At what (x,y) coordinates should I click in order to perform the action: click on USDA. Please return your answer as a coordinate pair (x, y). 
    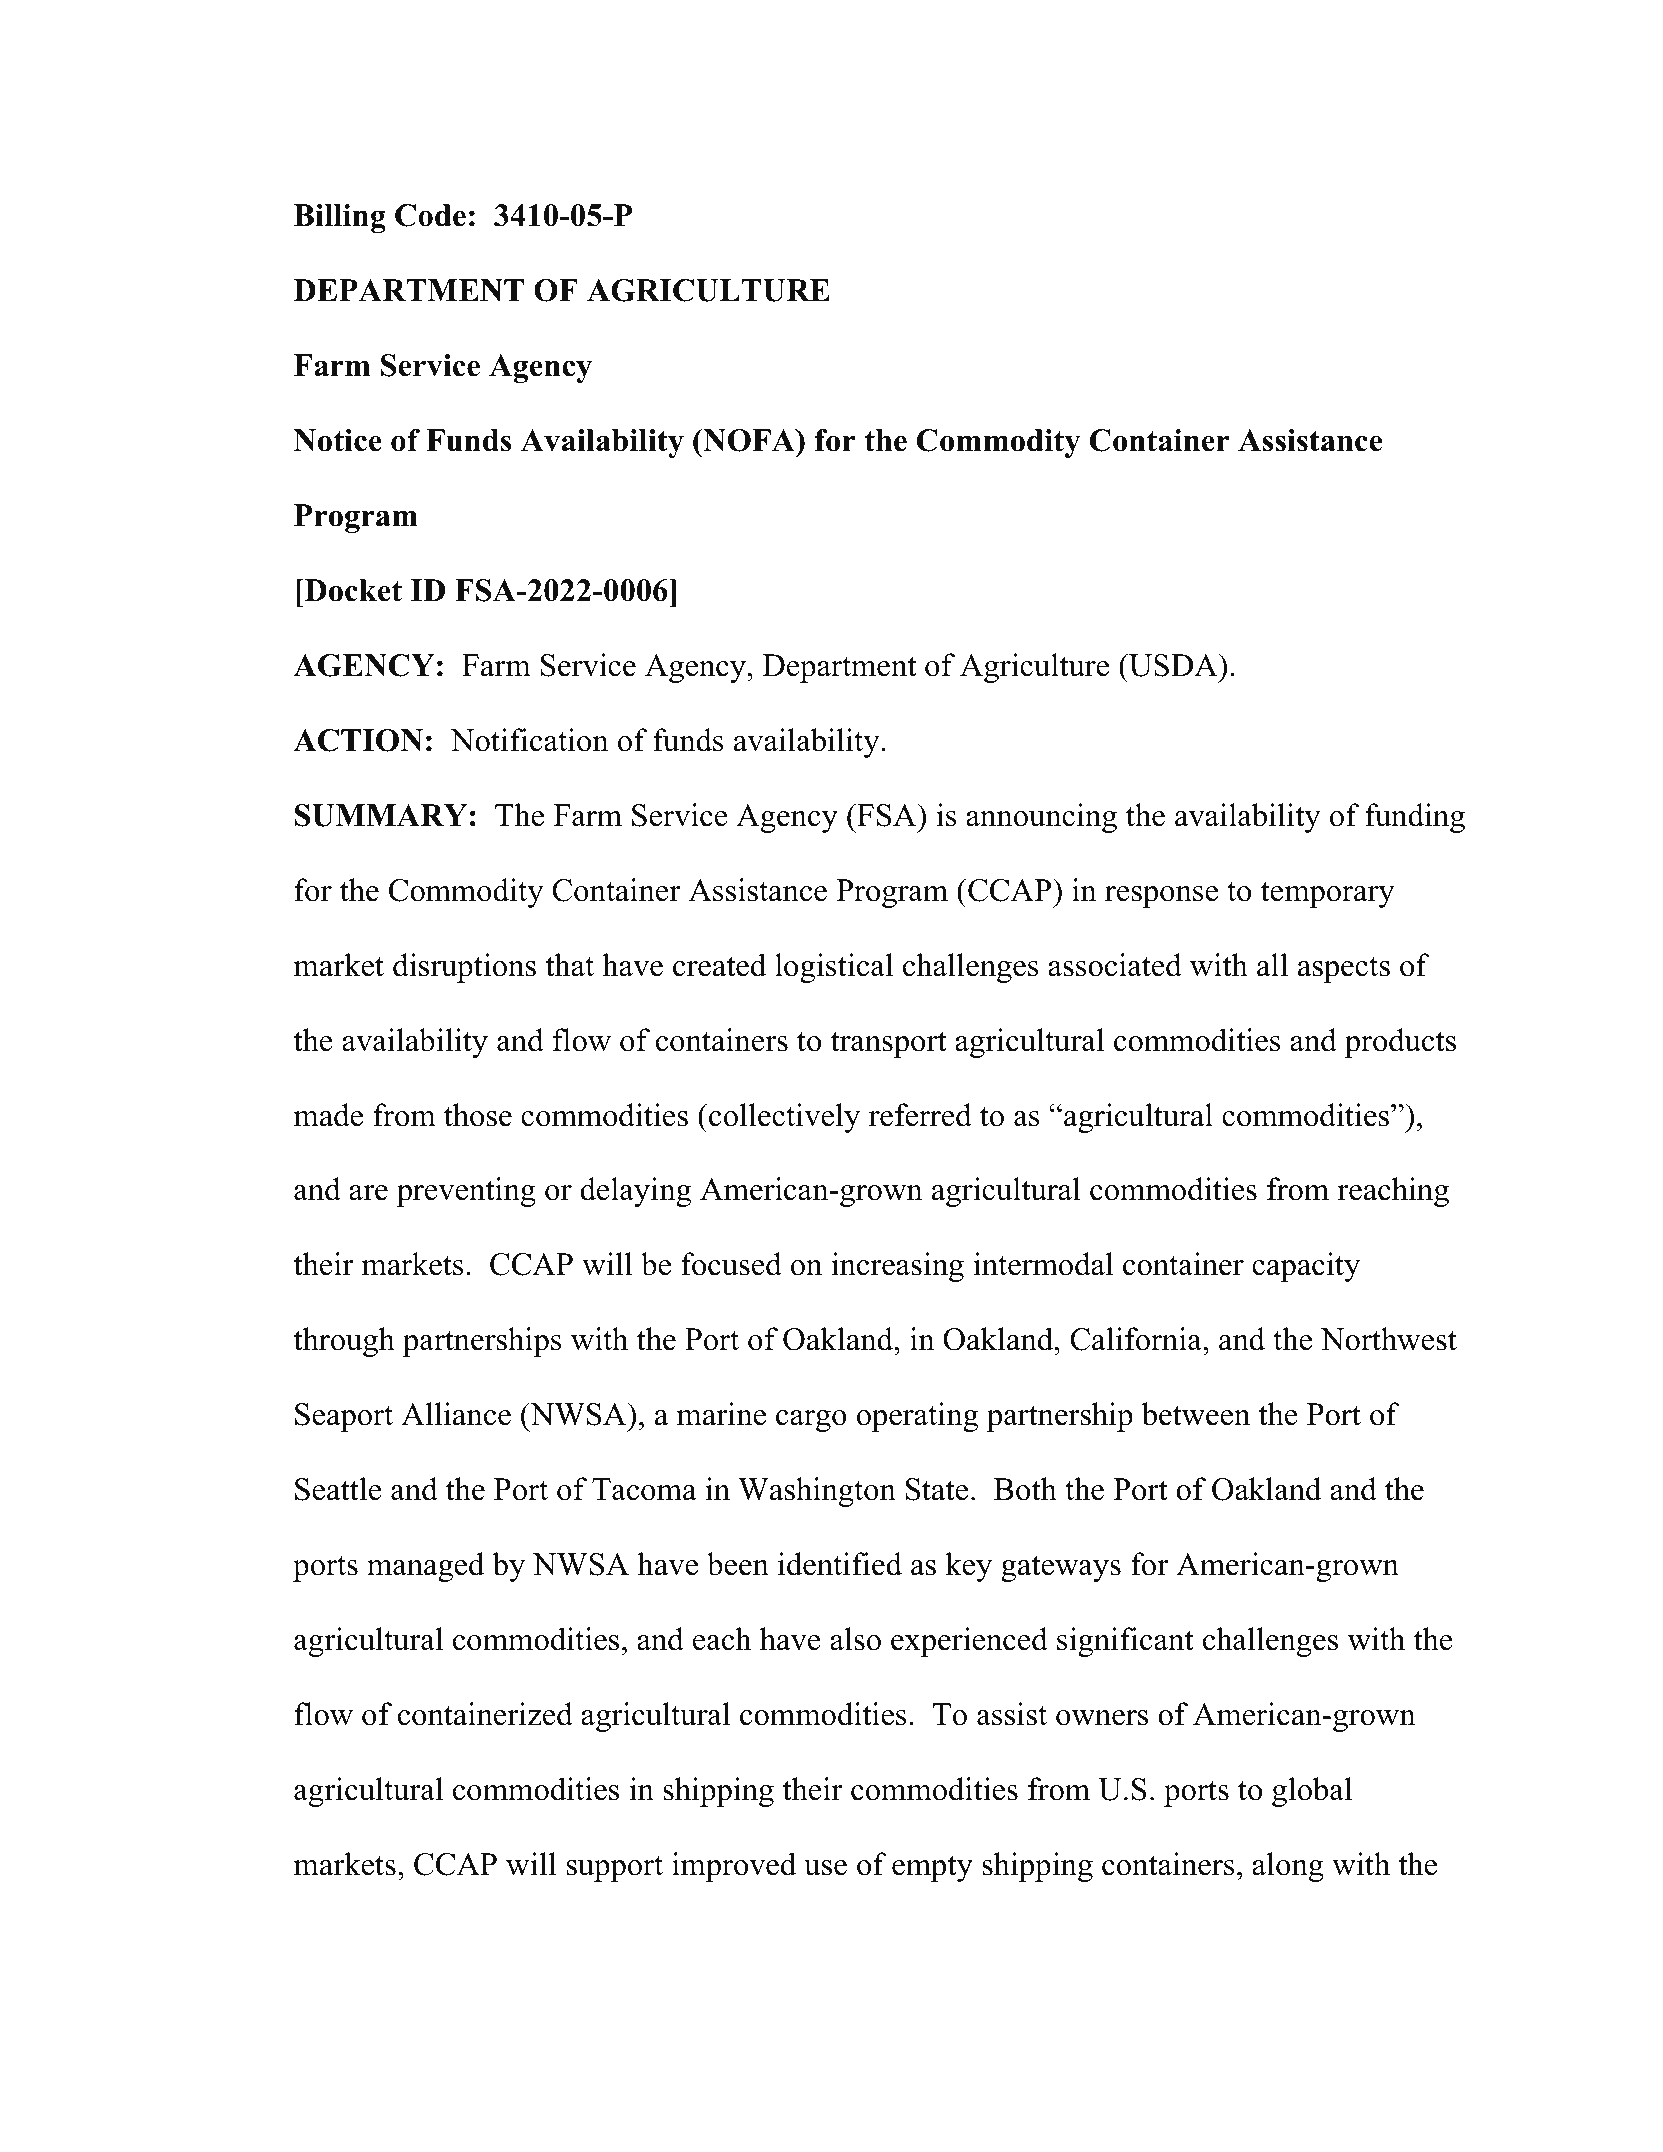
    Looking at the image, I should click on (1173, 665).
